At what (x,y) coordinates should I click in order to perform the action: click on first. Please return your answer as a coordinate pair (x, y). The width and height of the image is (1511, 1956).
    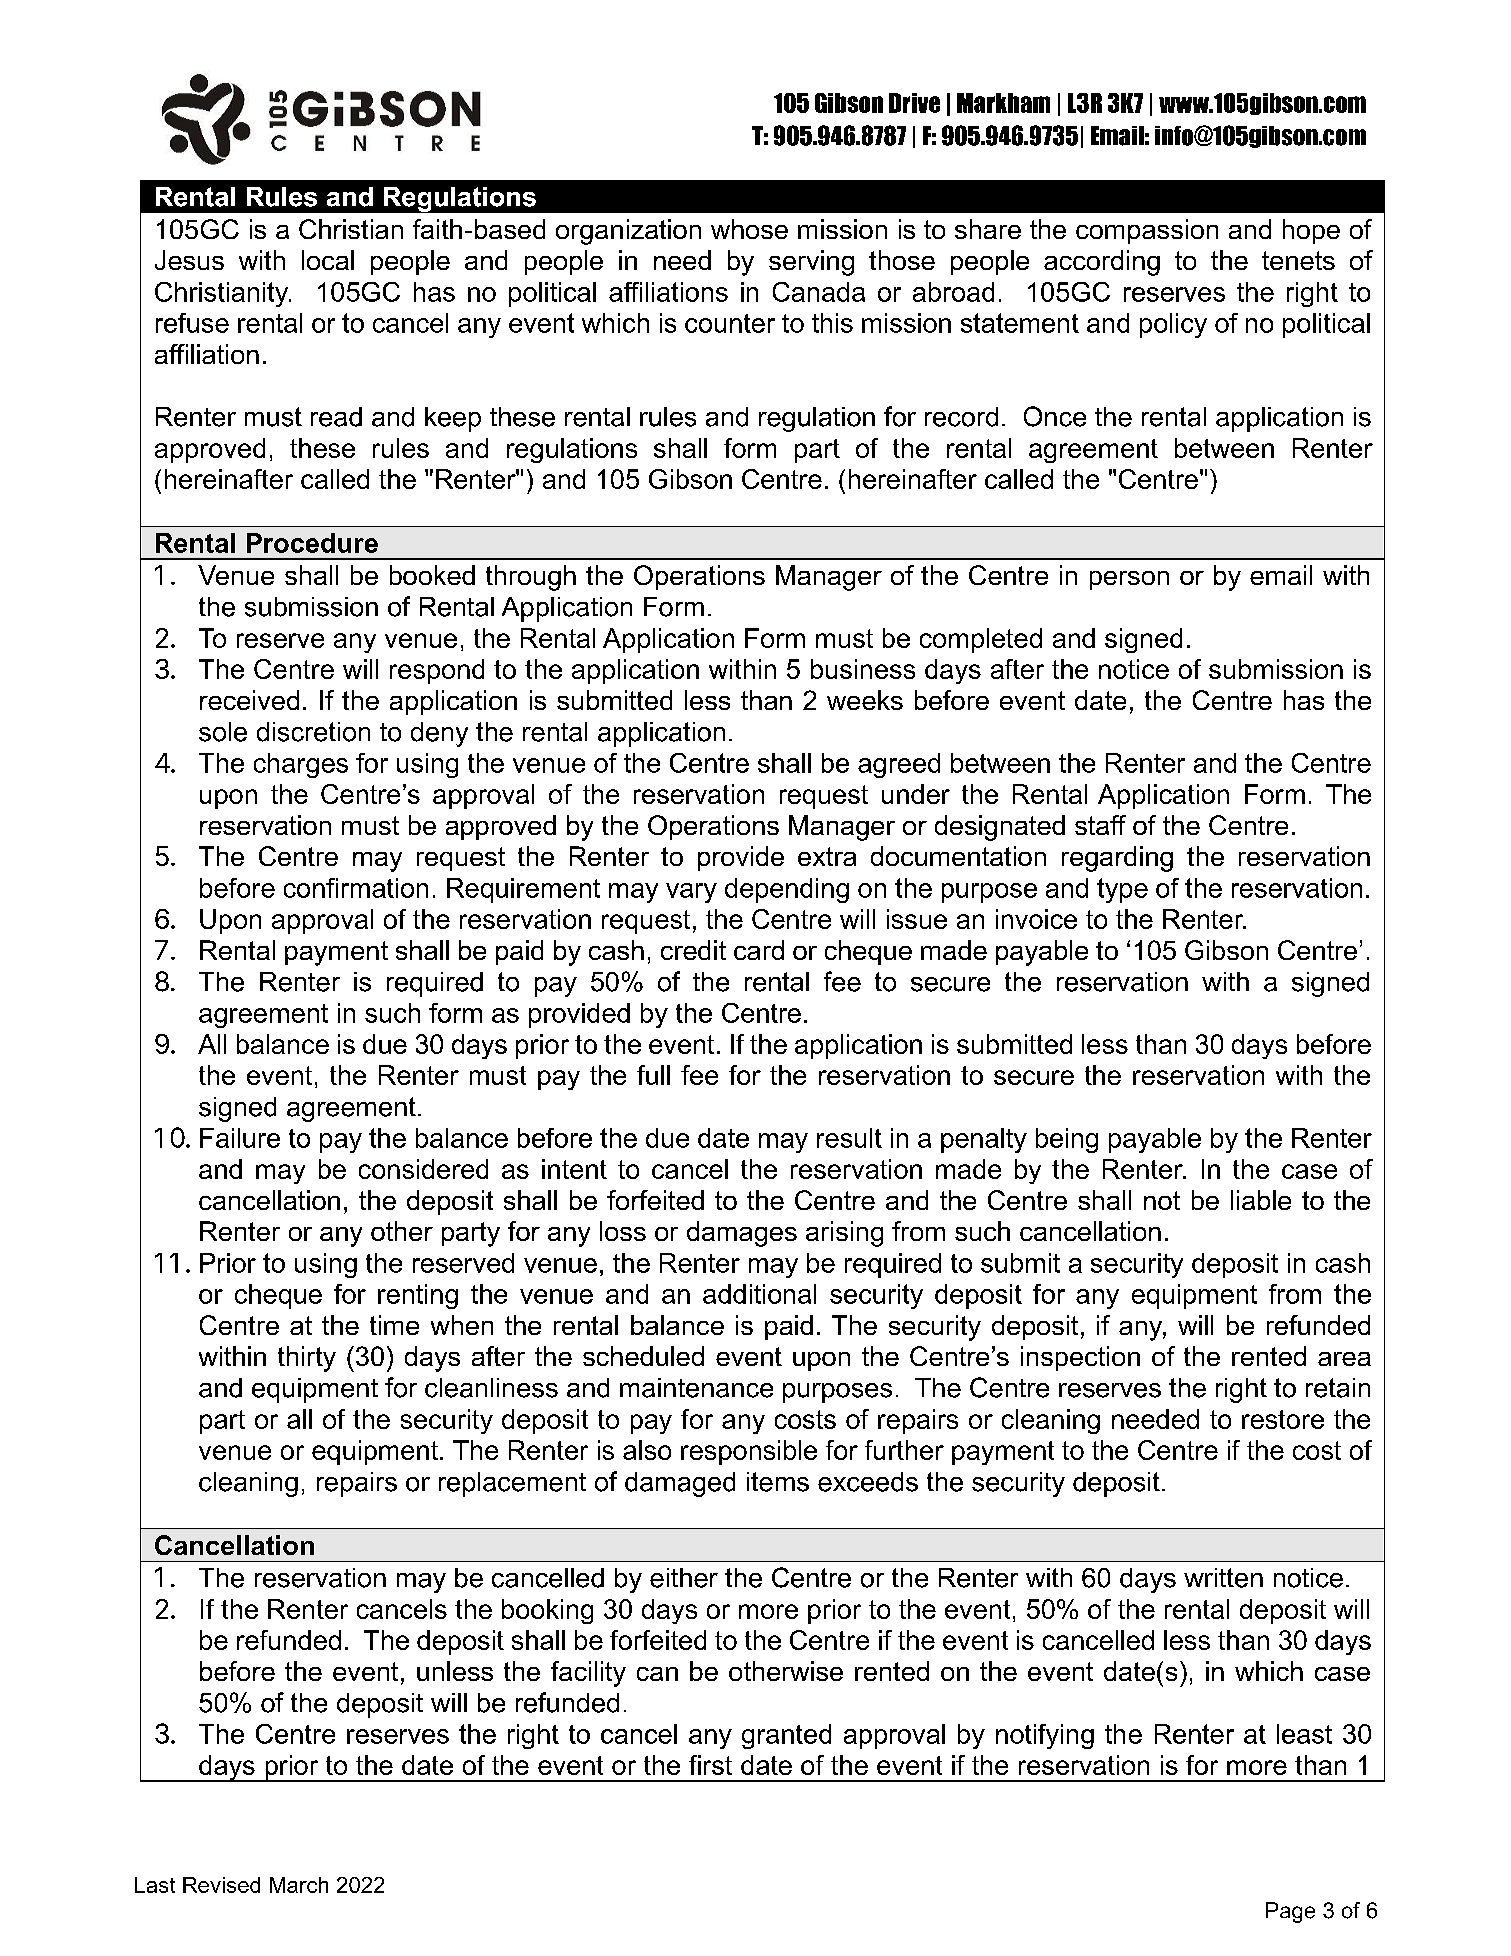
    Looking at the image, I should click on (710, 1765).
